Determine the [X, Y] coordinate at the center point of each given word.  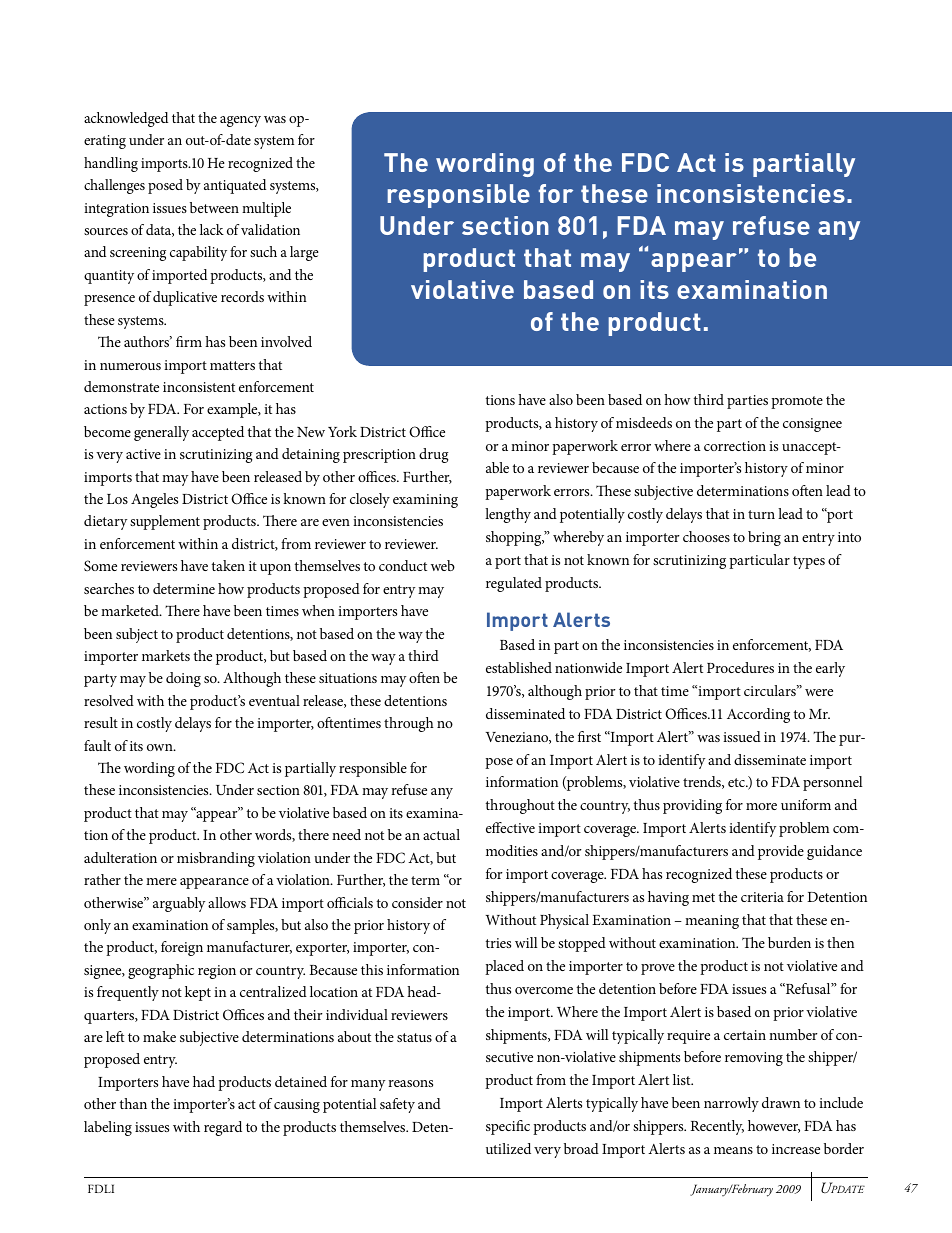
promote [797, 402]
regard [223, 1128]
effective [510, 827]
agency [240, 121]
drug [434, 455]
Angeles [154, 500]
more [761, 806]
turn [761, 514]
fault [97, 745]
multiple [266, 209]
